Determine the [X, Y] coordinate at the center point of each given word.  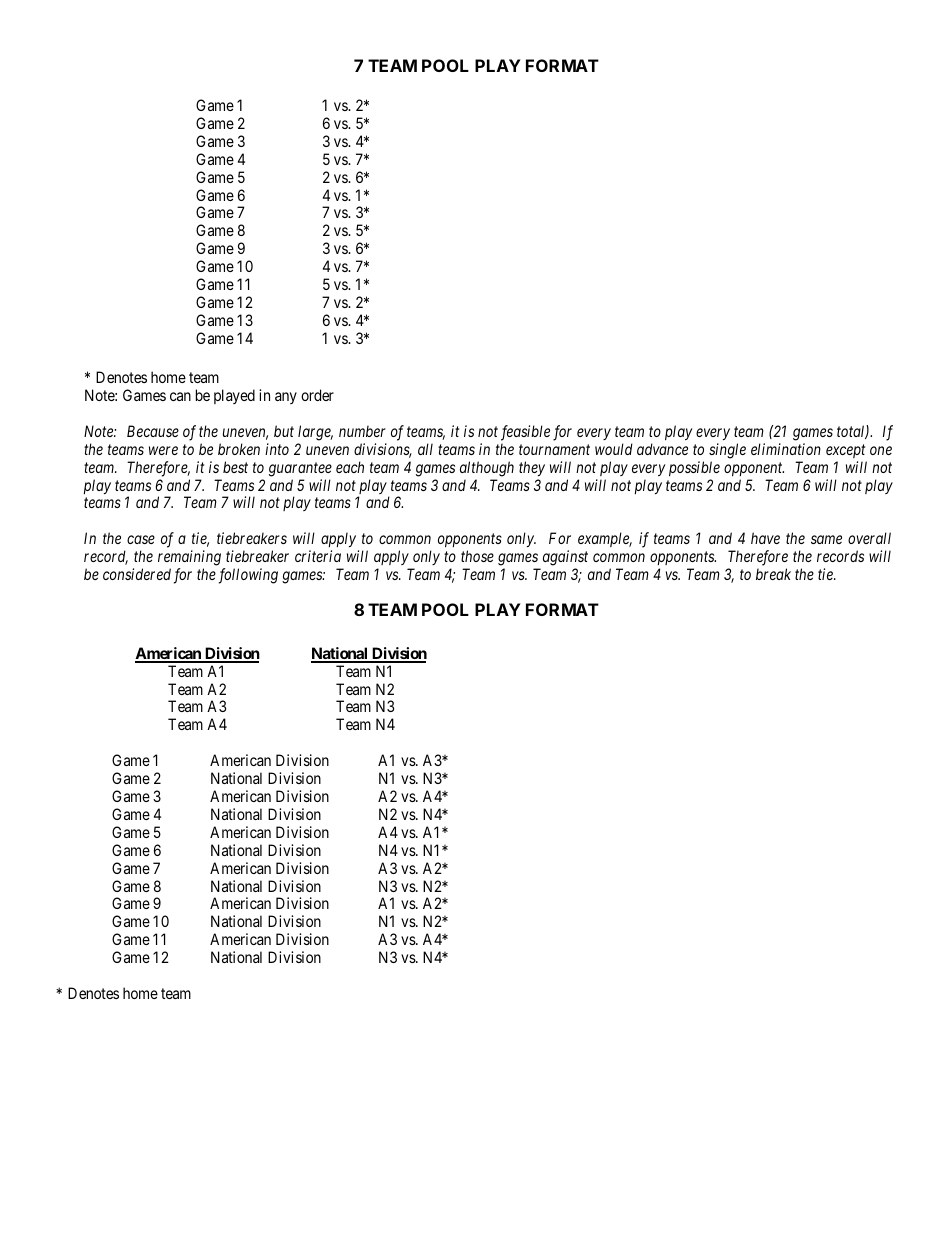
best [235, 467]
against [565, 558]
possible [694, 468]
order [317, 395]
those [477, 556]
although [487, 469]
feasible [525, 433]
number [362, 431]
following [248, 576]
